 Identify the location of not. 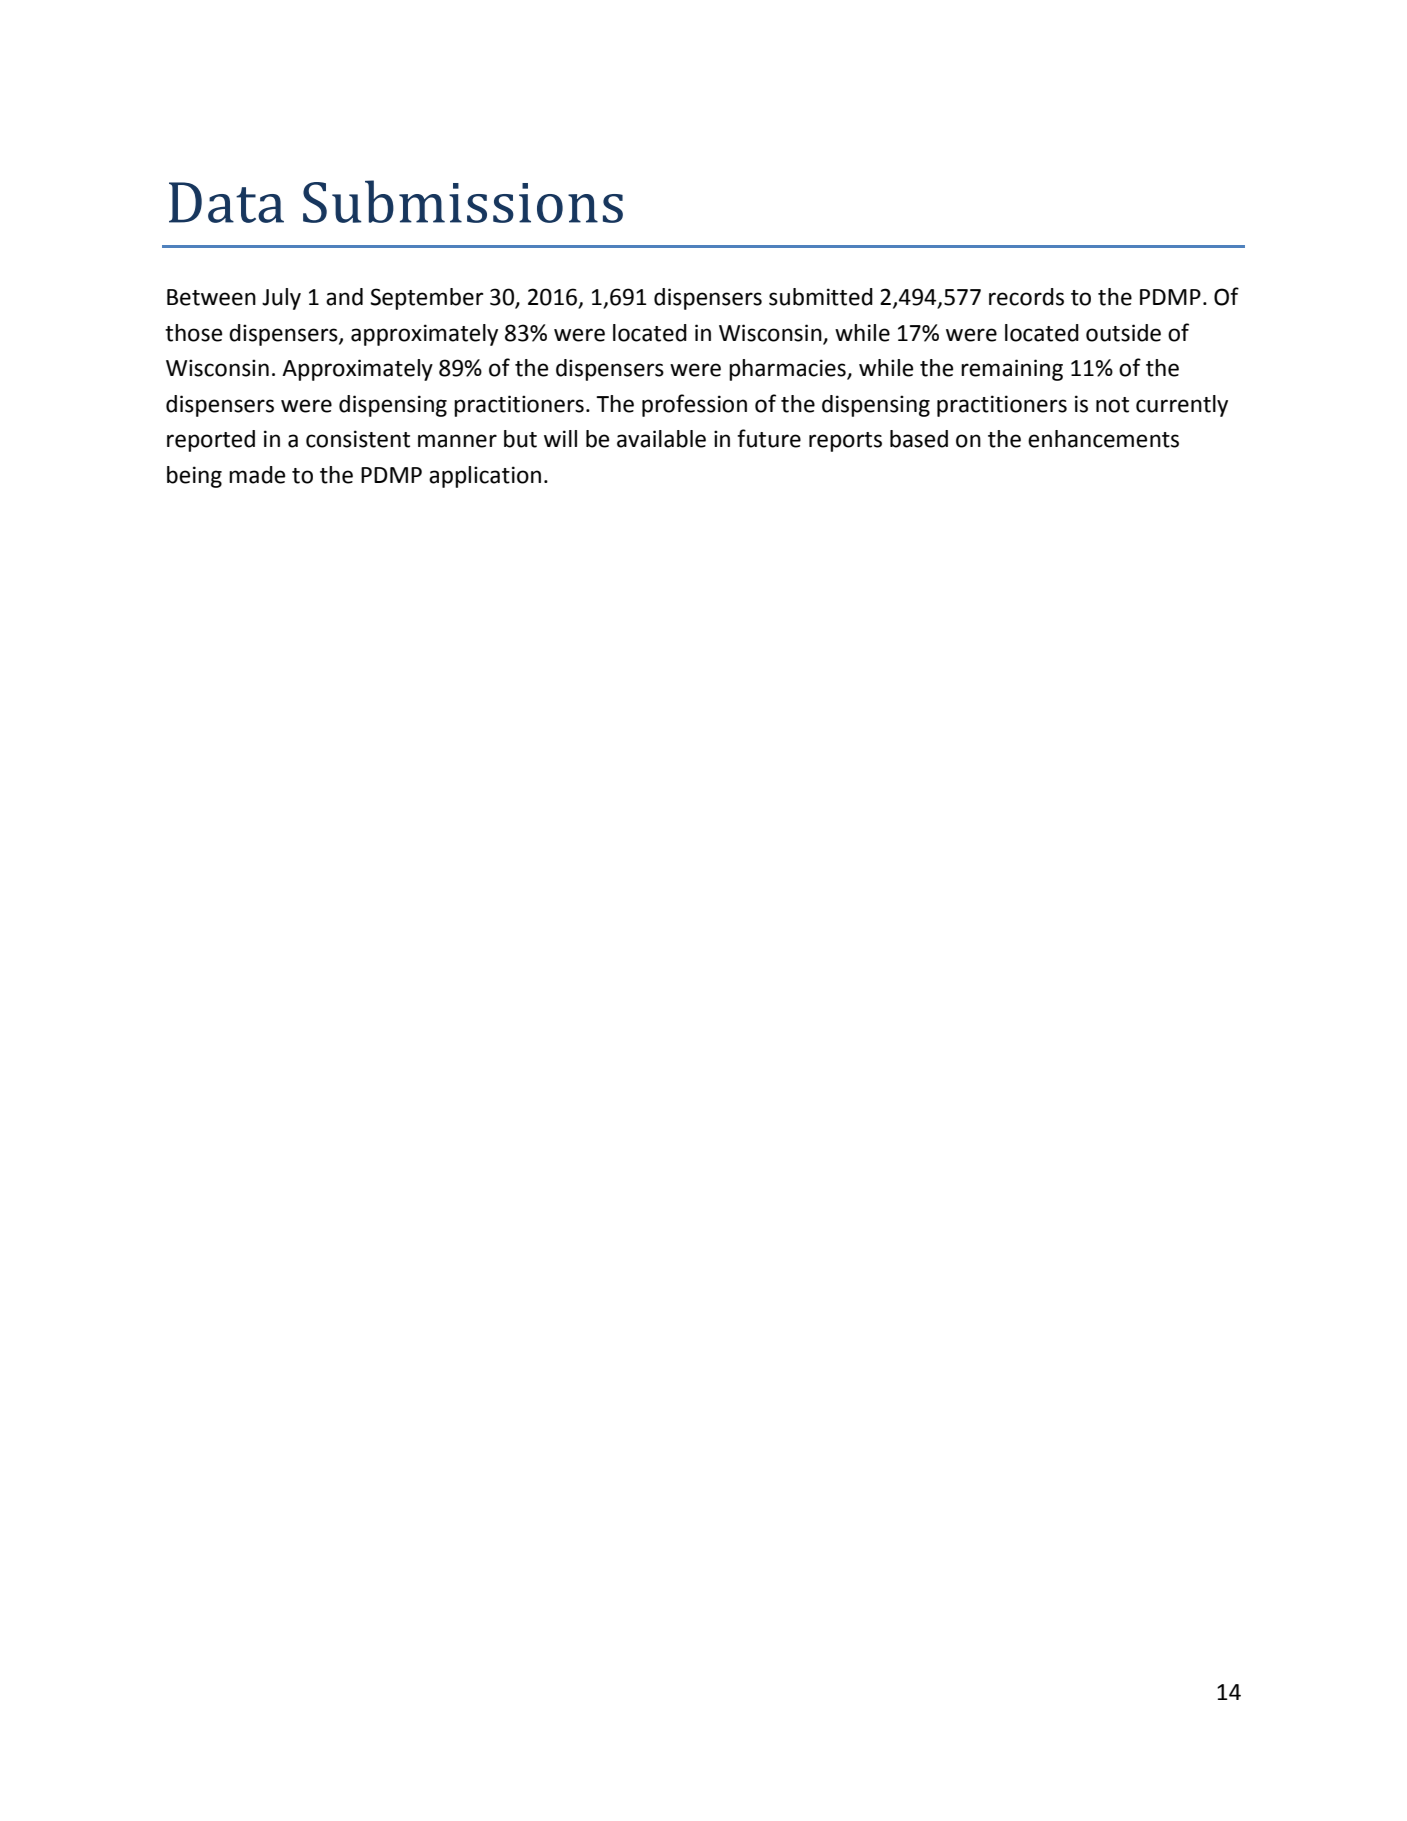
(1112, 405).
